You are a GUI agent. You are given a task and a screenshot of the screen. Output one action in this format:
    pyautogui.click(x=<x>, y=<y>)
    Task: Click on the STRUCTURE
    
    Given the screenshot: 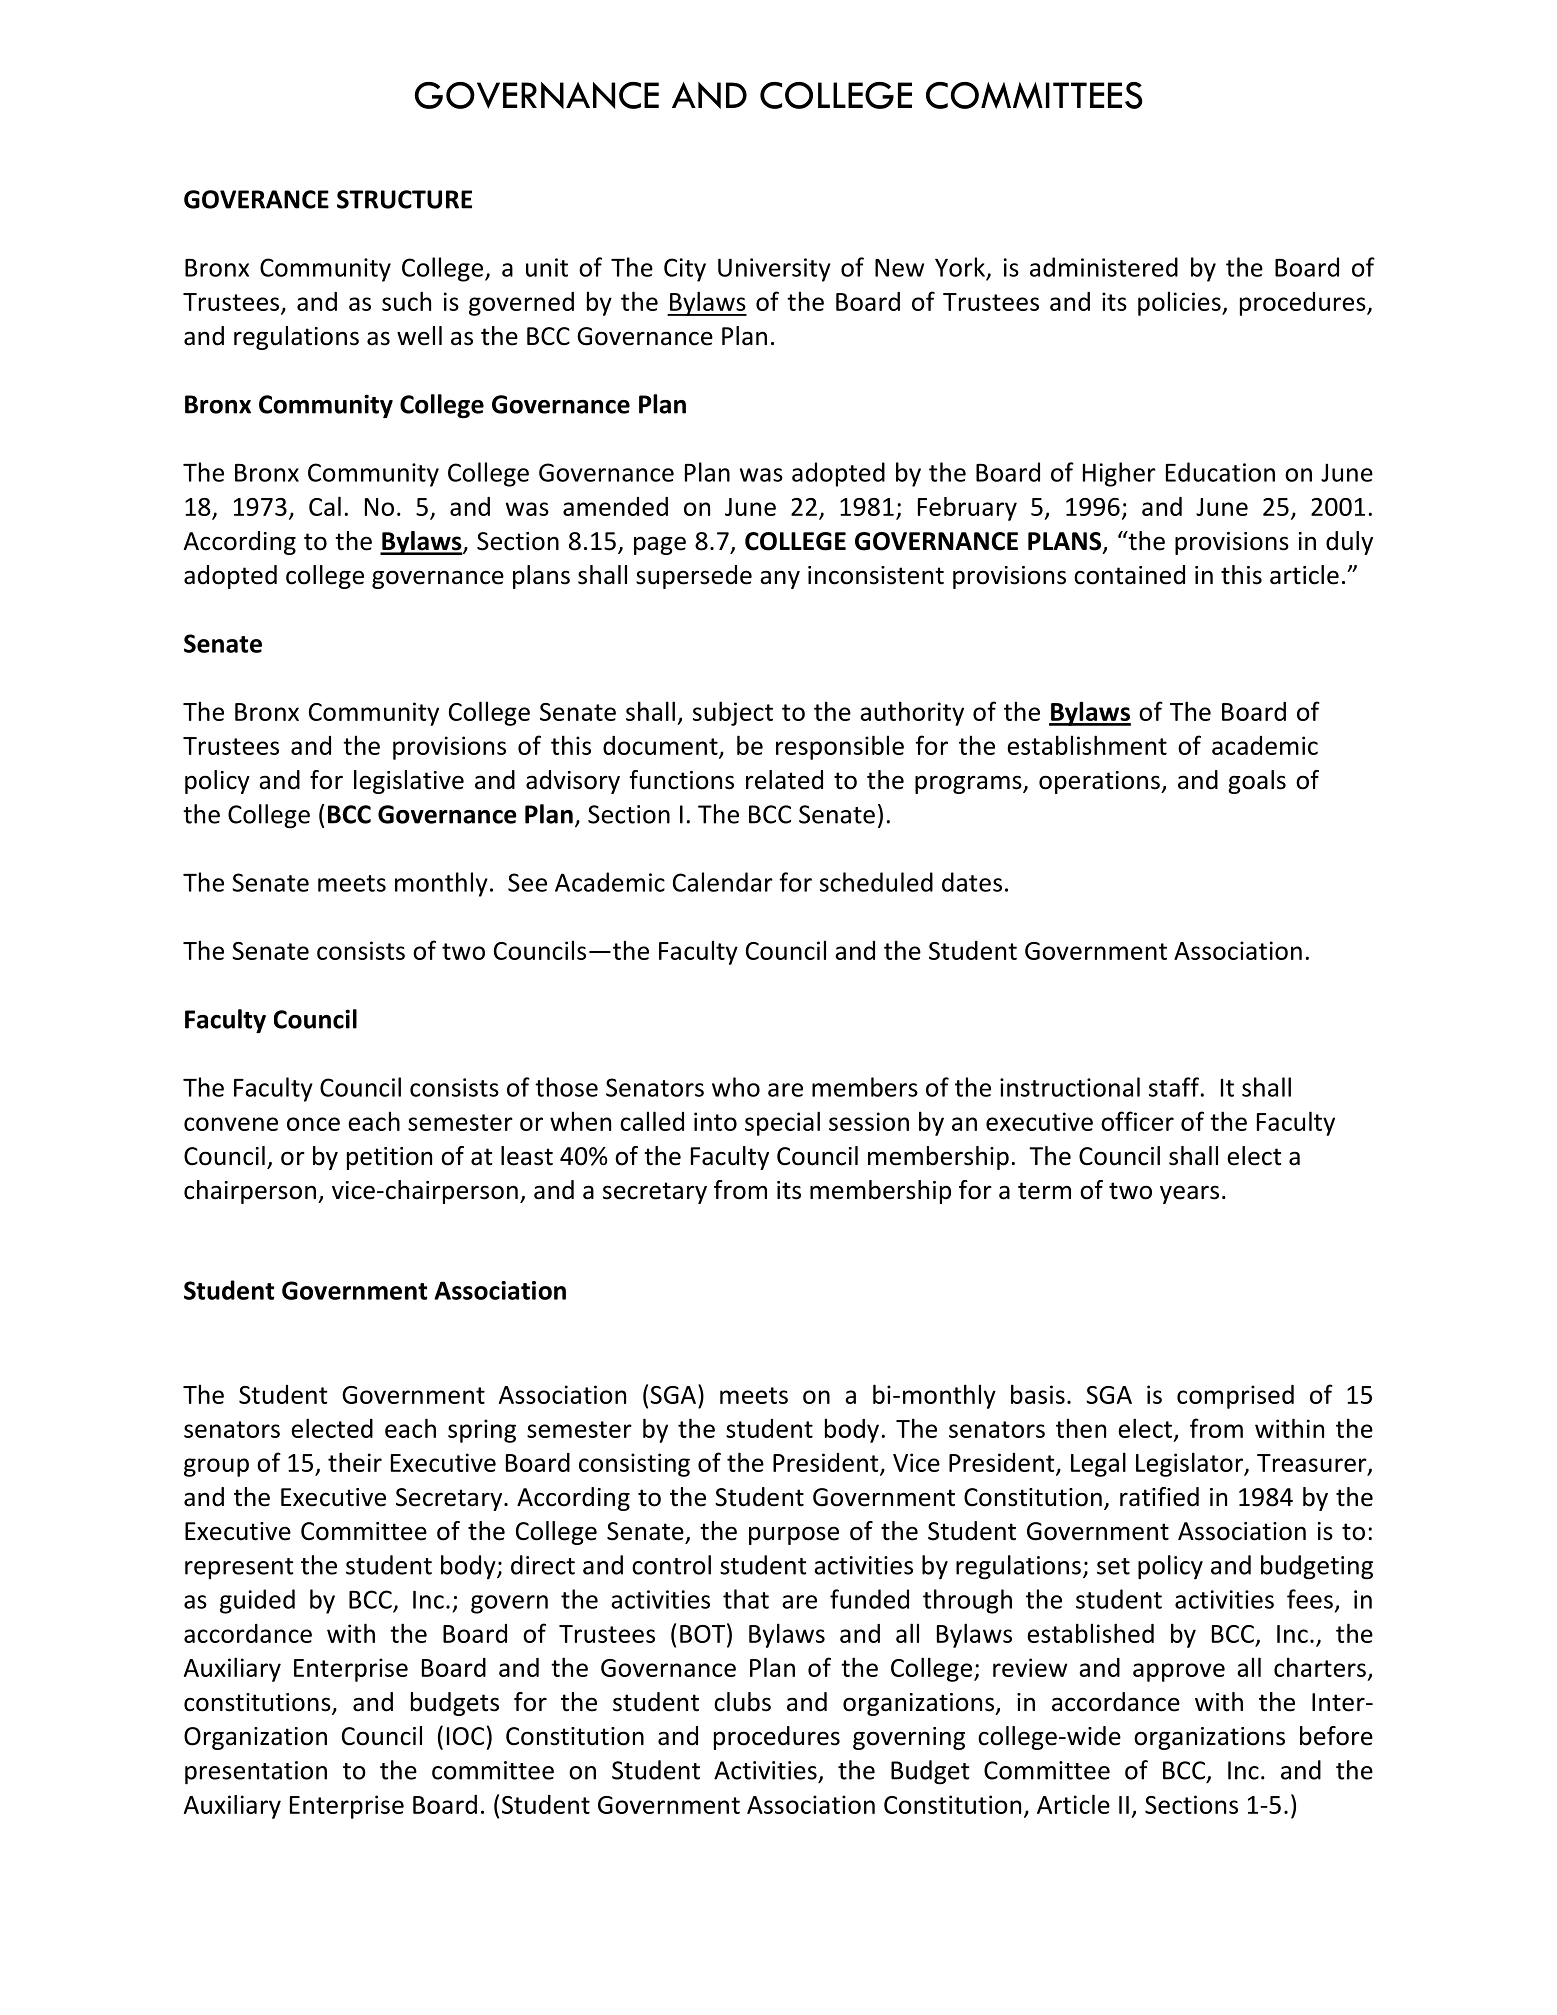 What is the action you would take?
    pyautogui.click(x=404, y=199)
